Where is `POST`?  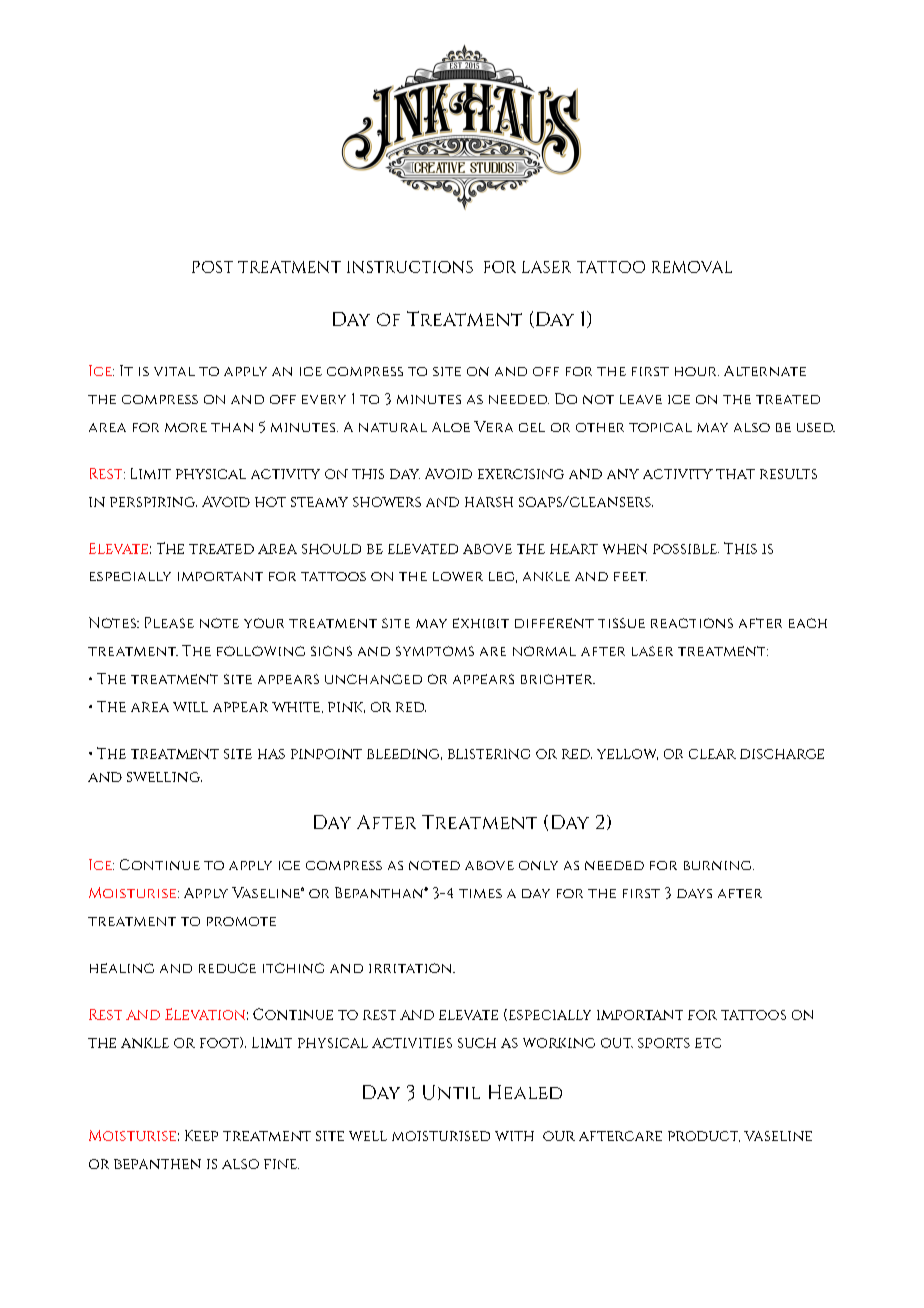
POST is located at coordinates (212, 267).
